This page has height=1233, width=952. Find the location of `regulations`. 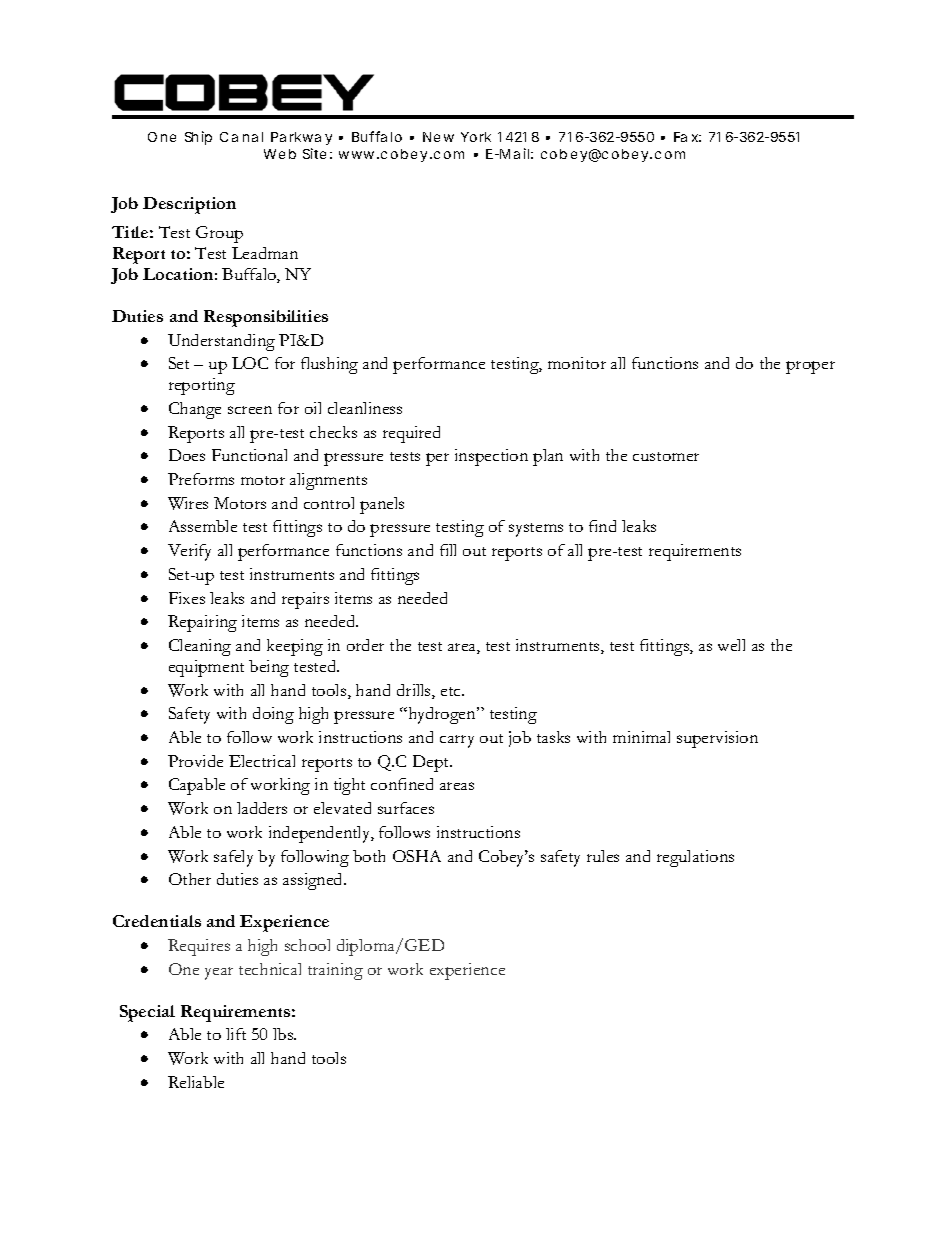

regulations is located at coordinates (695, 858).
